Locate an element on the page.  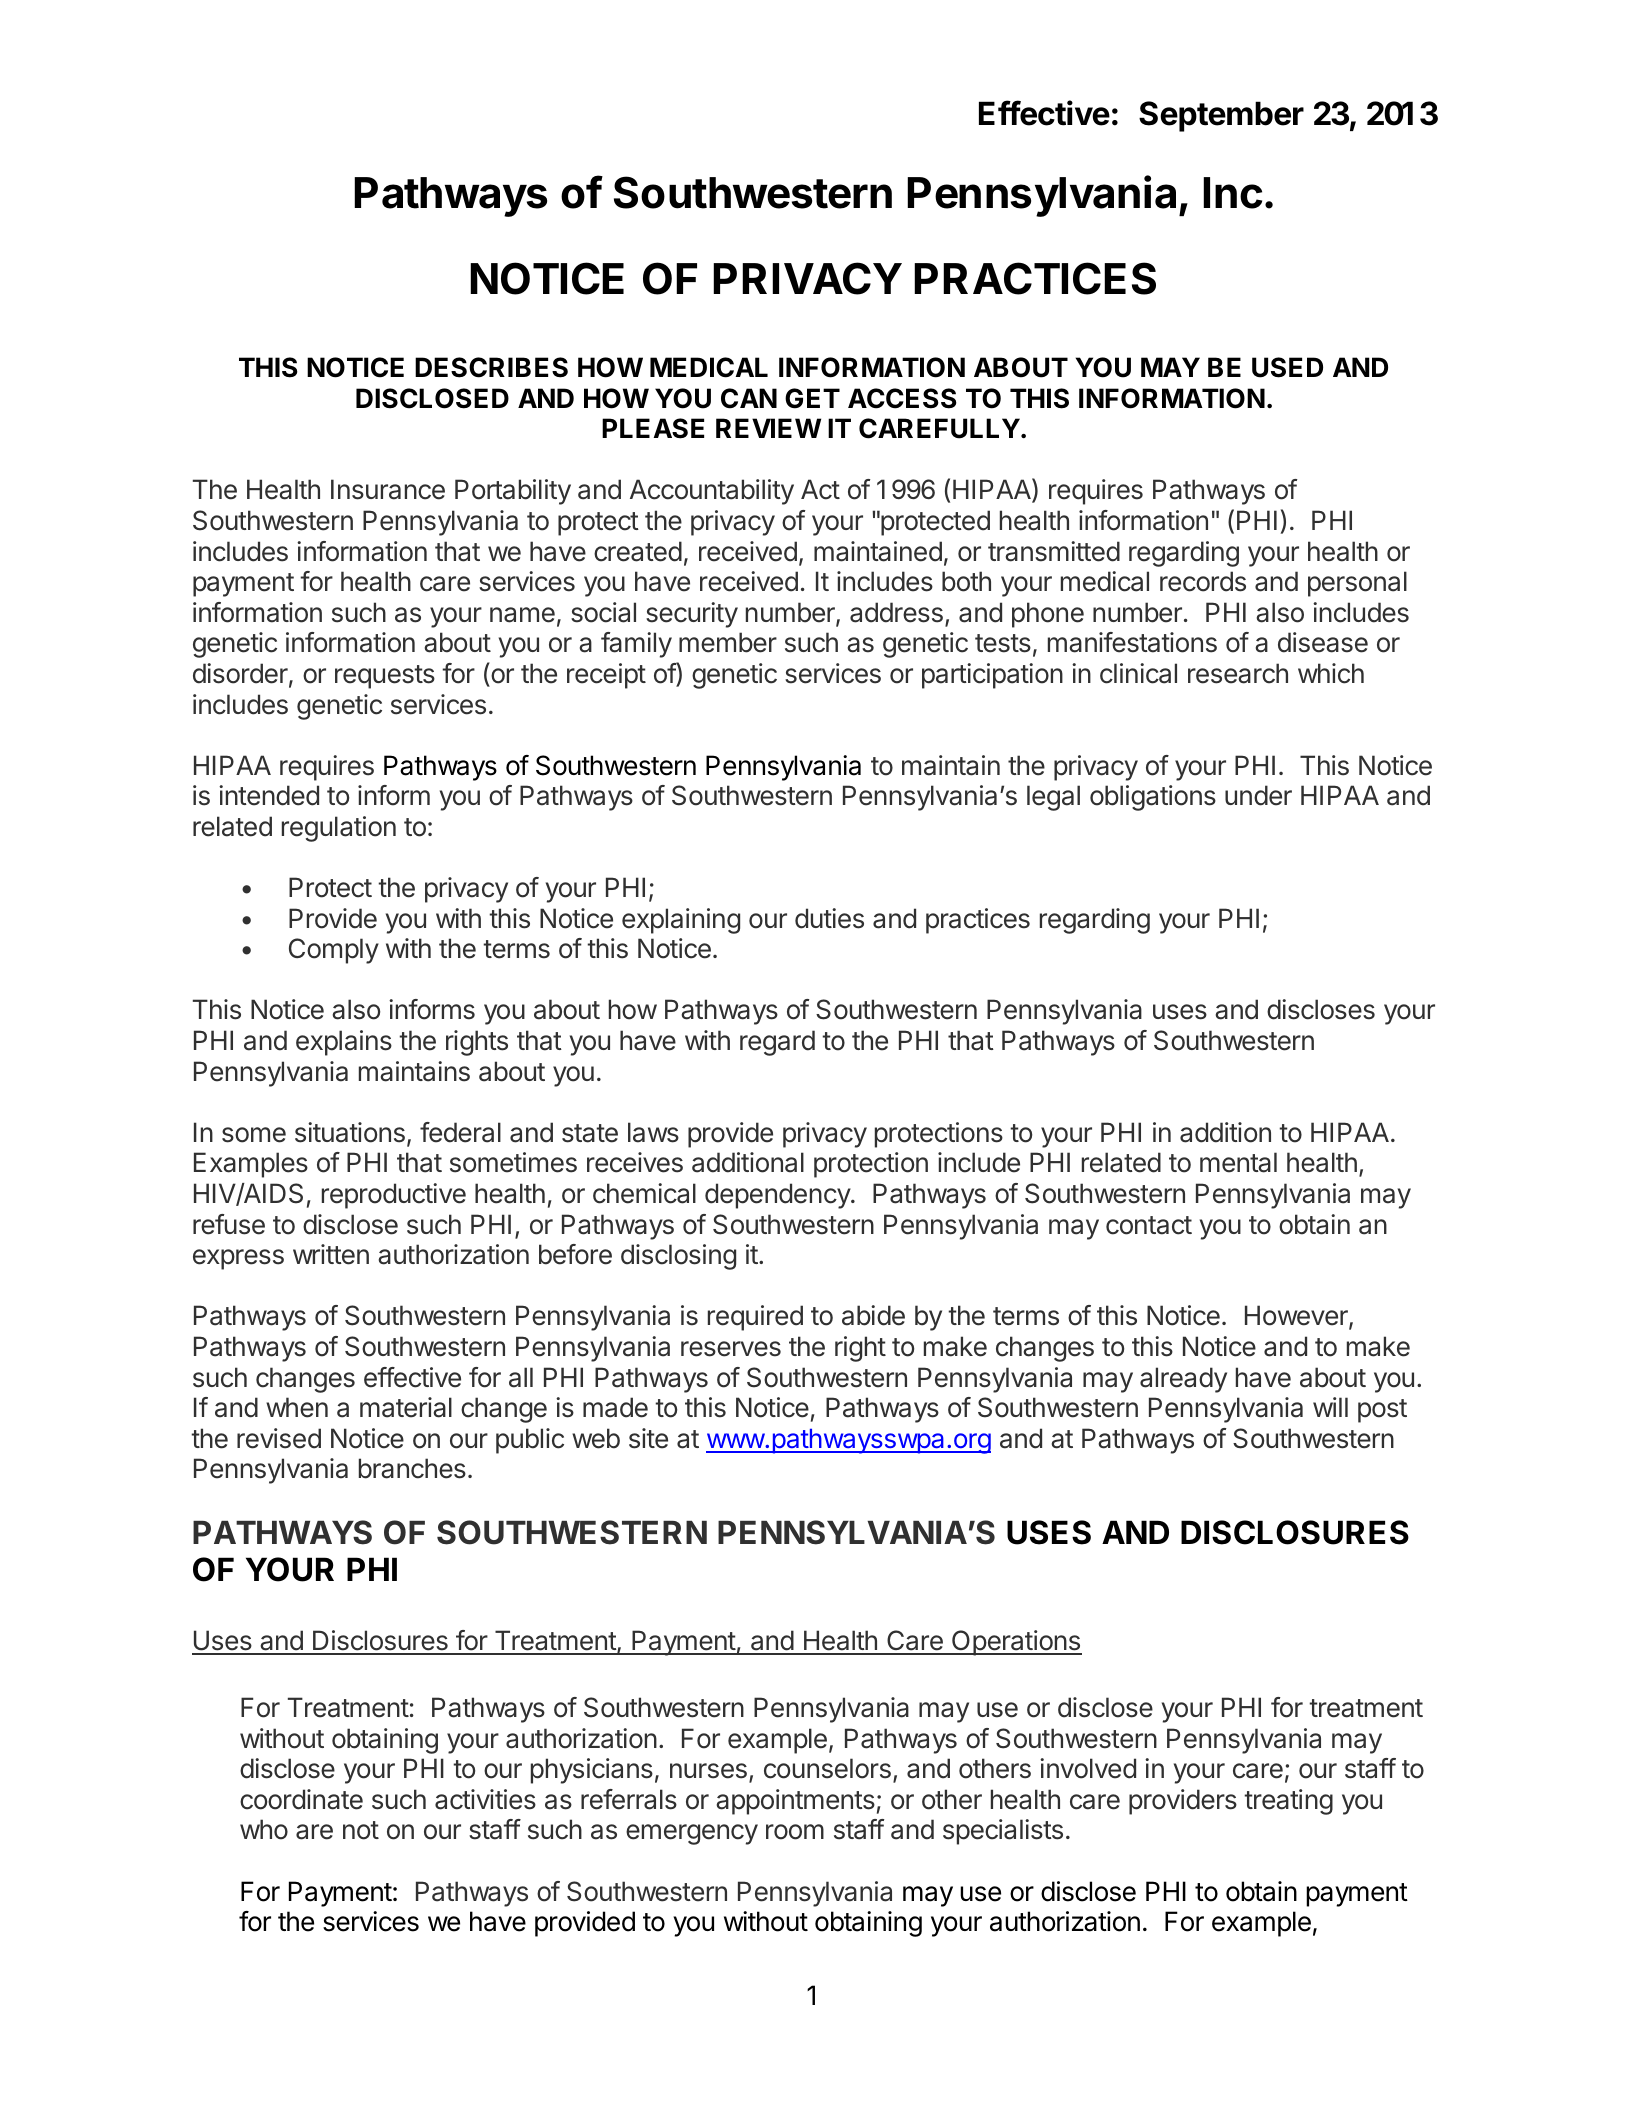
Comply is located at coordinates (334, 951).
